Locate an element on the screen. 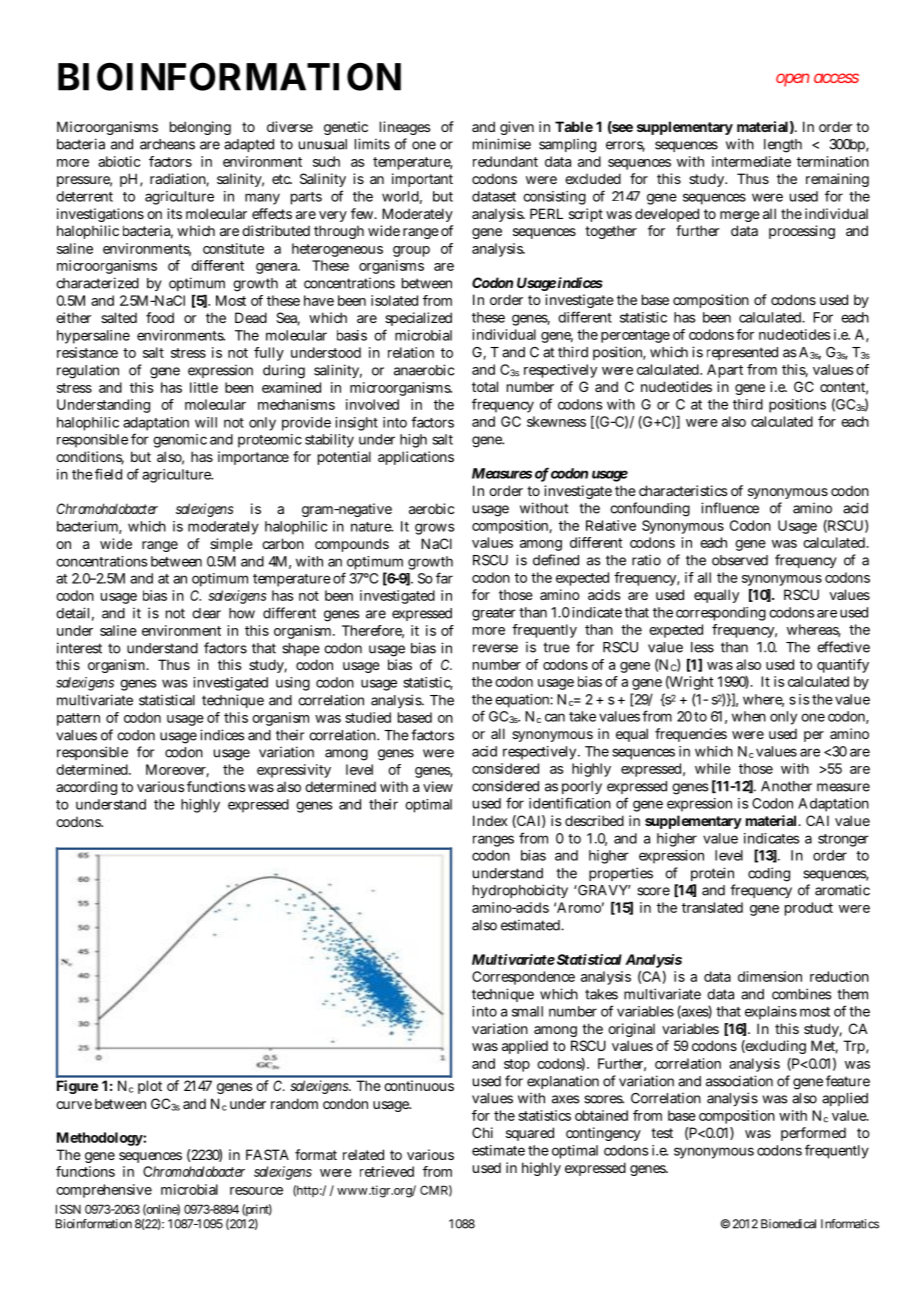 The height and width of the screenshot is (1308, 924). comprehensive is located at coordinates (104, 1191).
